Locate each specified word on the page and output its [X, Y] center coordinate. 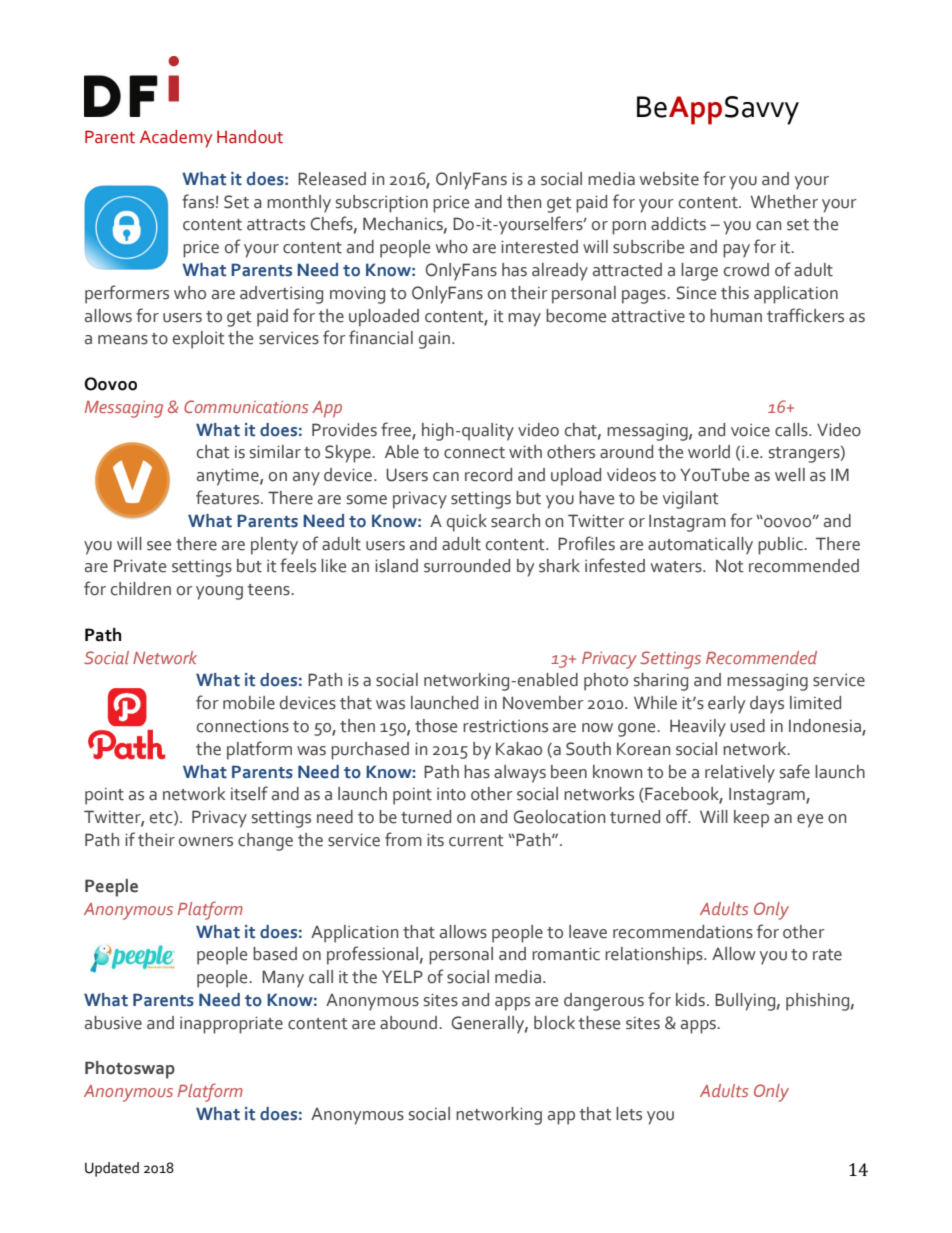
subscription [382, 204]
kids [690, 1000]
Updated [112, 1169]
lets [629, 1114]
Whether [784, 202]
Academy [176, 139]
